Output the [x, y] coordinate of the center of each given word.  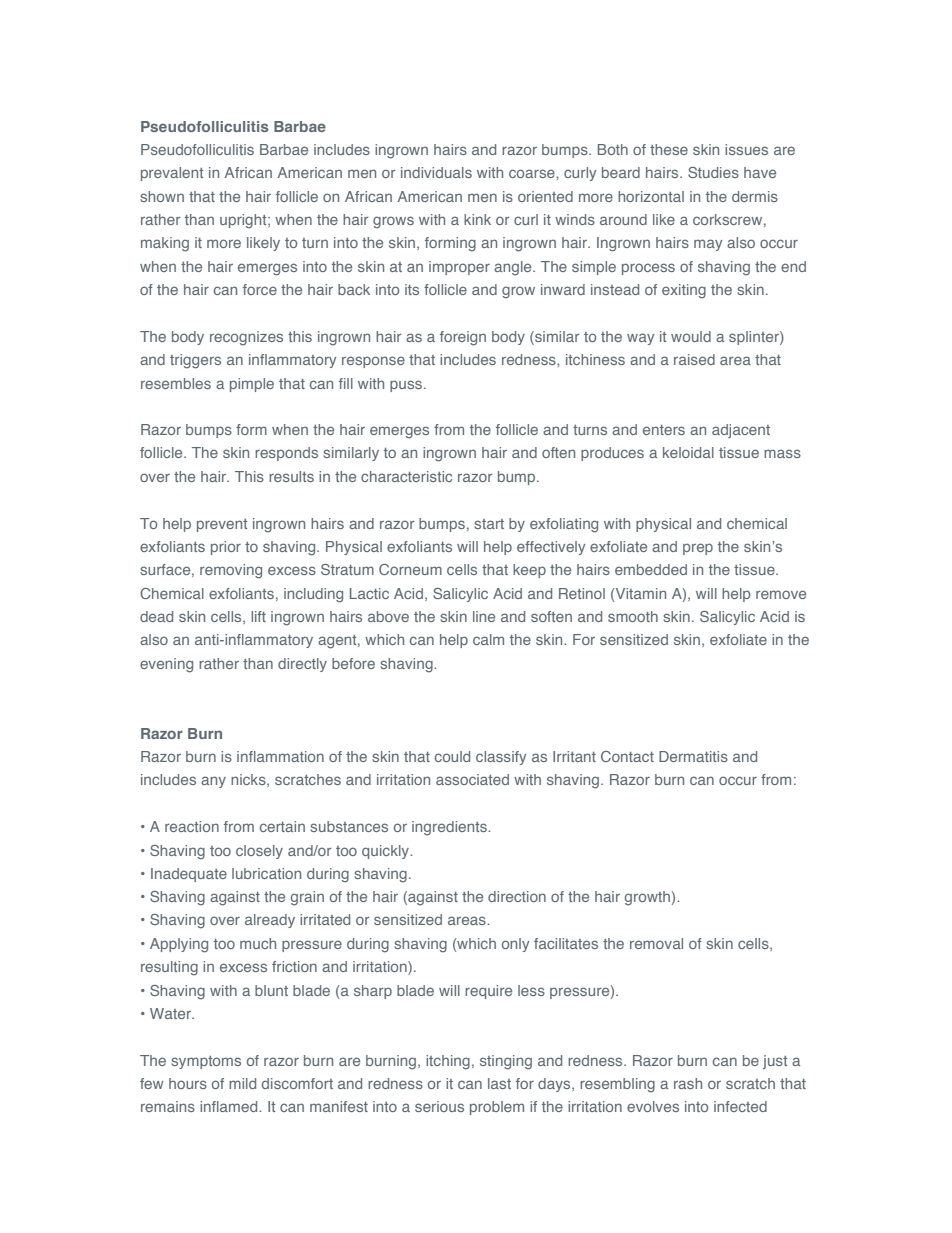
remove [781, 594]
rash [688, 1083]
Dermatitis [693, 756]
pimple [252, 385]
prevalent [172, 174]
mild [242, 1083]
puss [406, 386]
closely [259, 852]
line [484, 616]
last [499, 1083]
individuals [436, 172]
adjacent [741, 431]
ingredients [450, 828]
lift [258, 616]
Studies [713, 172]
